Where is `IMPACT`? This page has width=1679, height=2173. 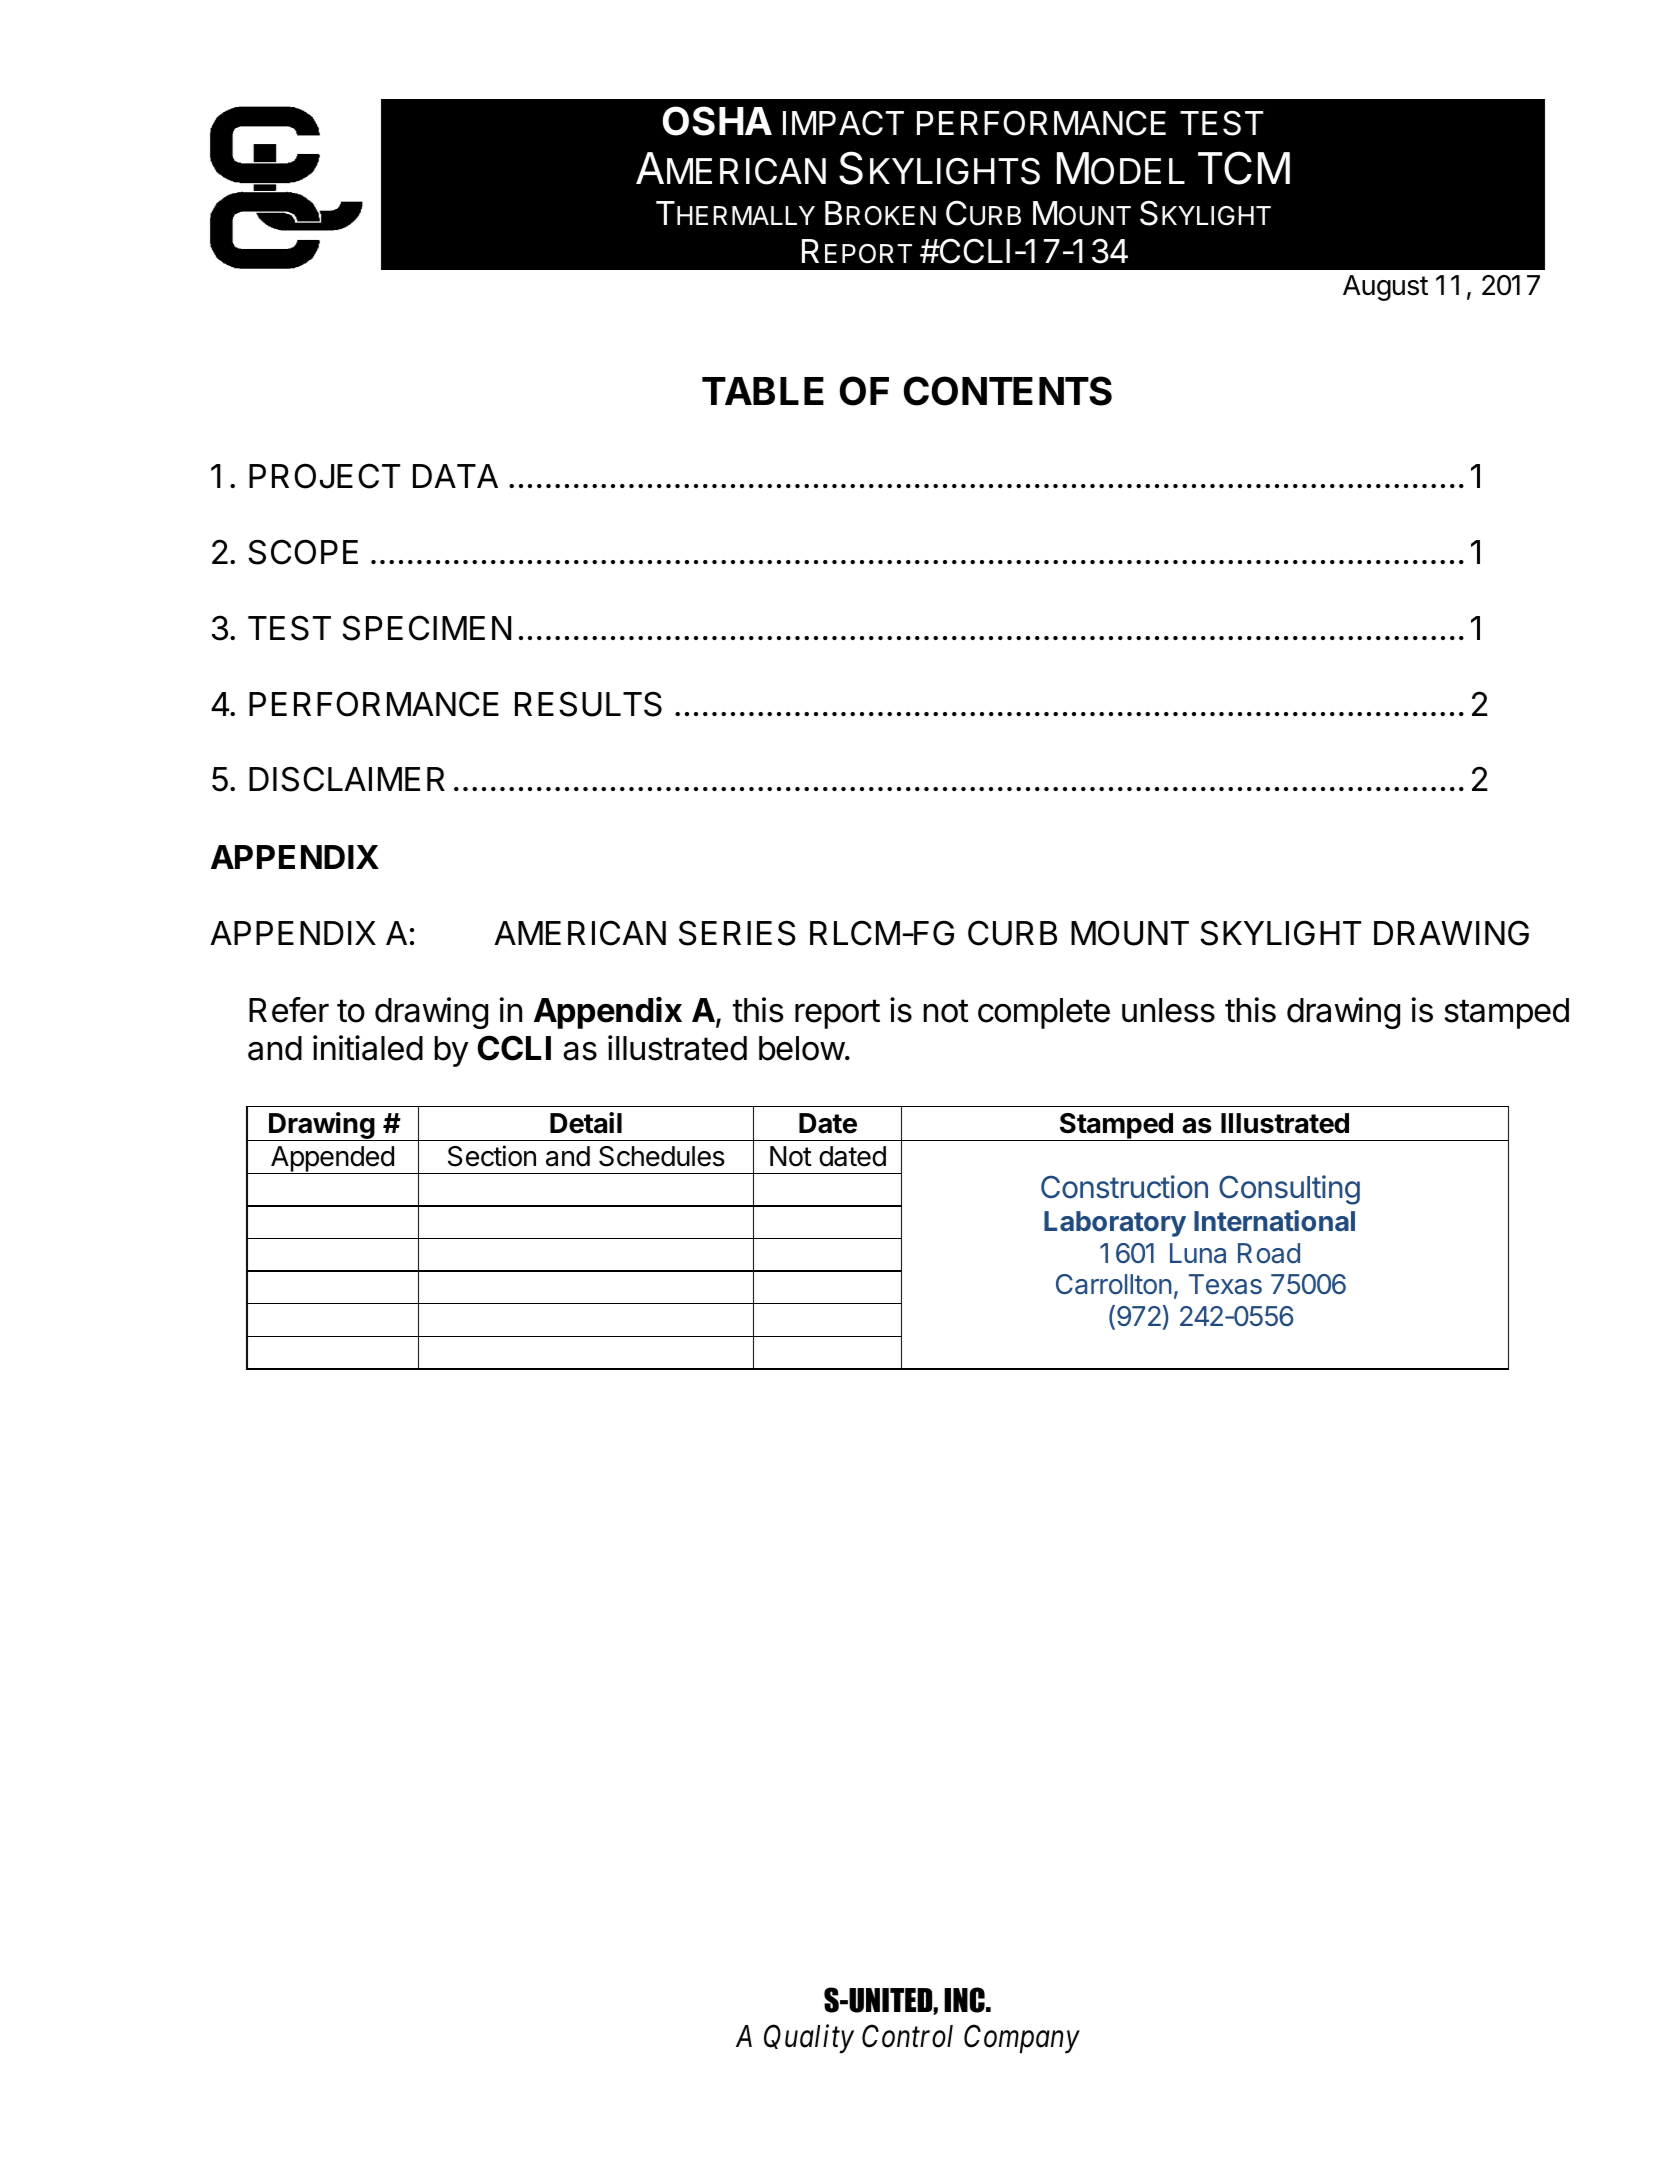
IMPACT is located at coordinates (843, 123).
